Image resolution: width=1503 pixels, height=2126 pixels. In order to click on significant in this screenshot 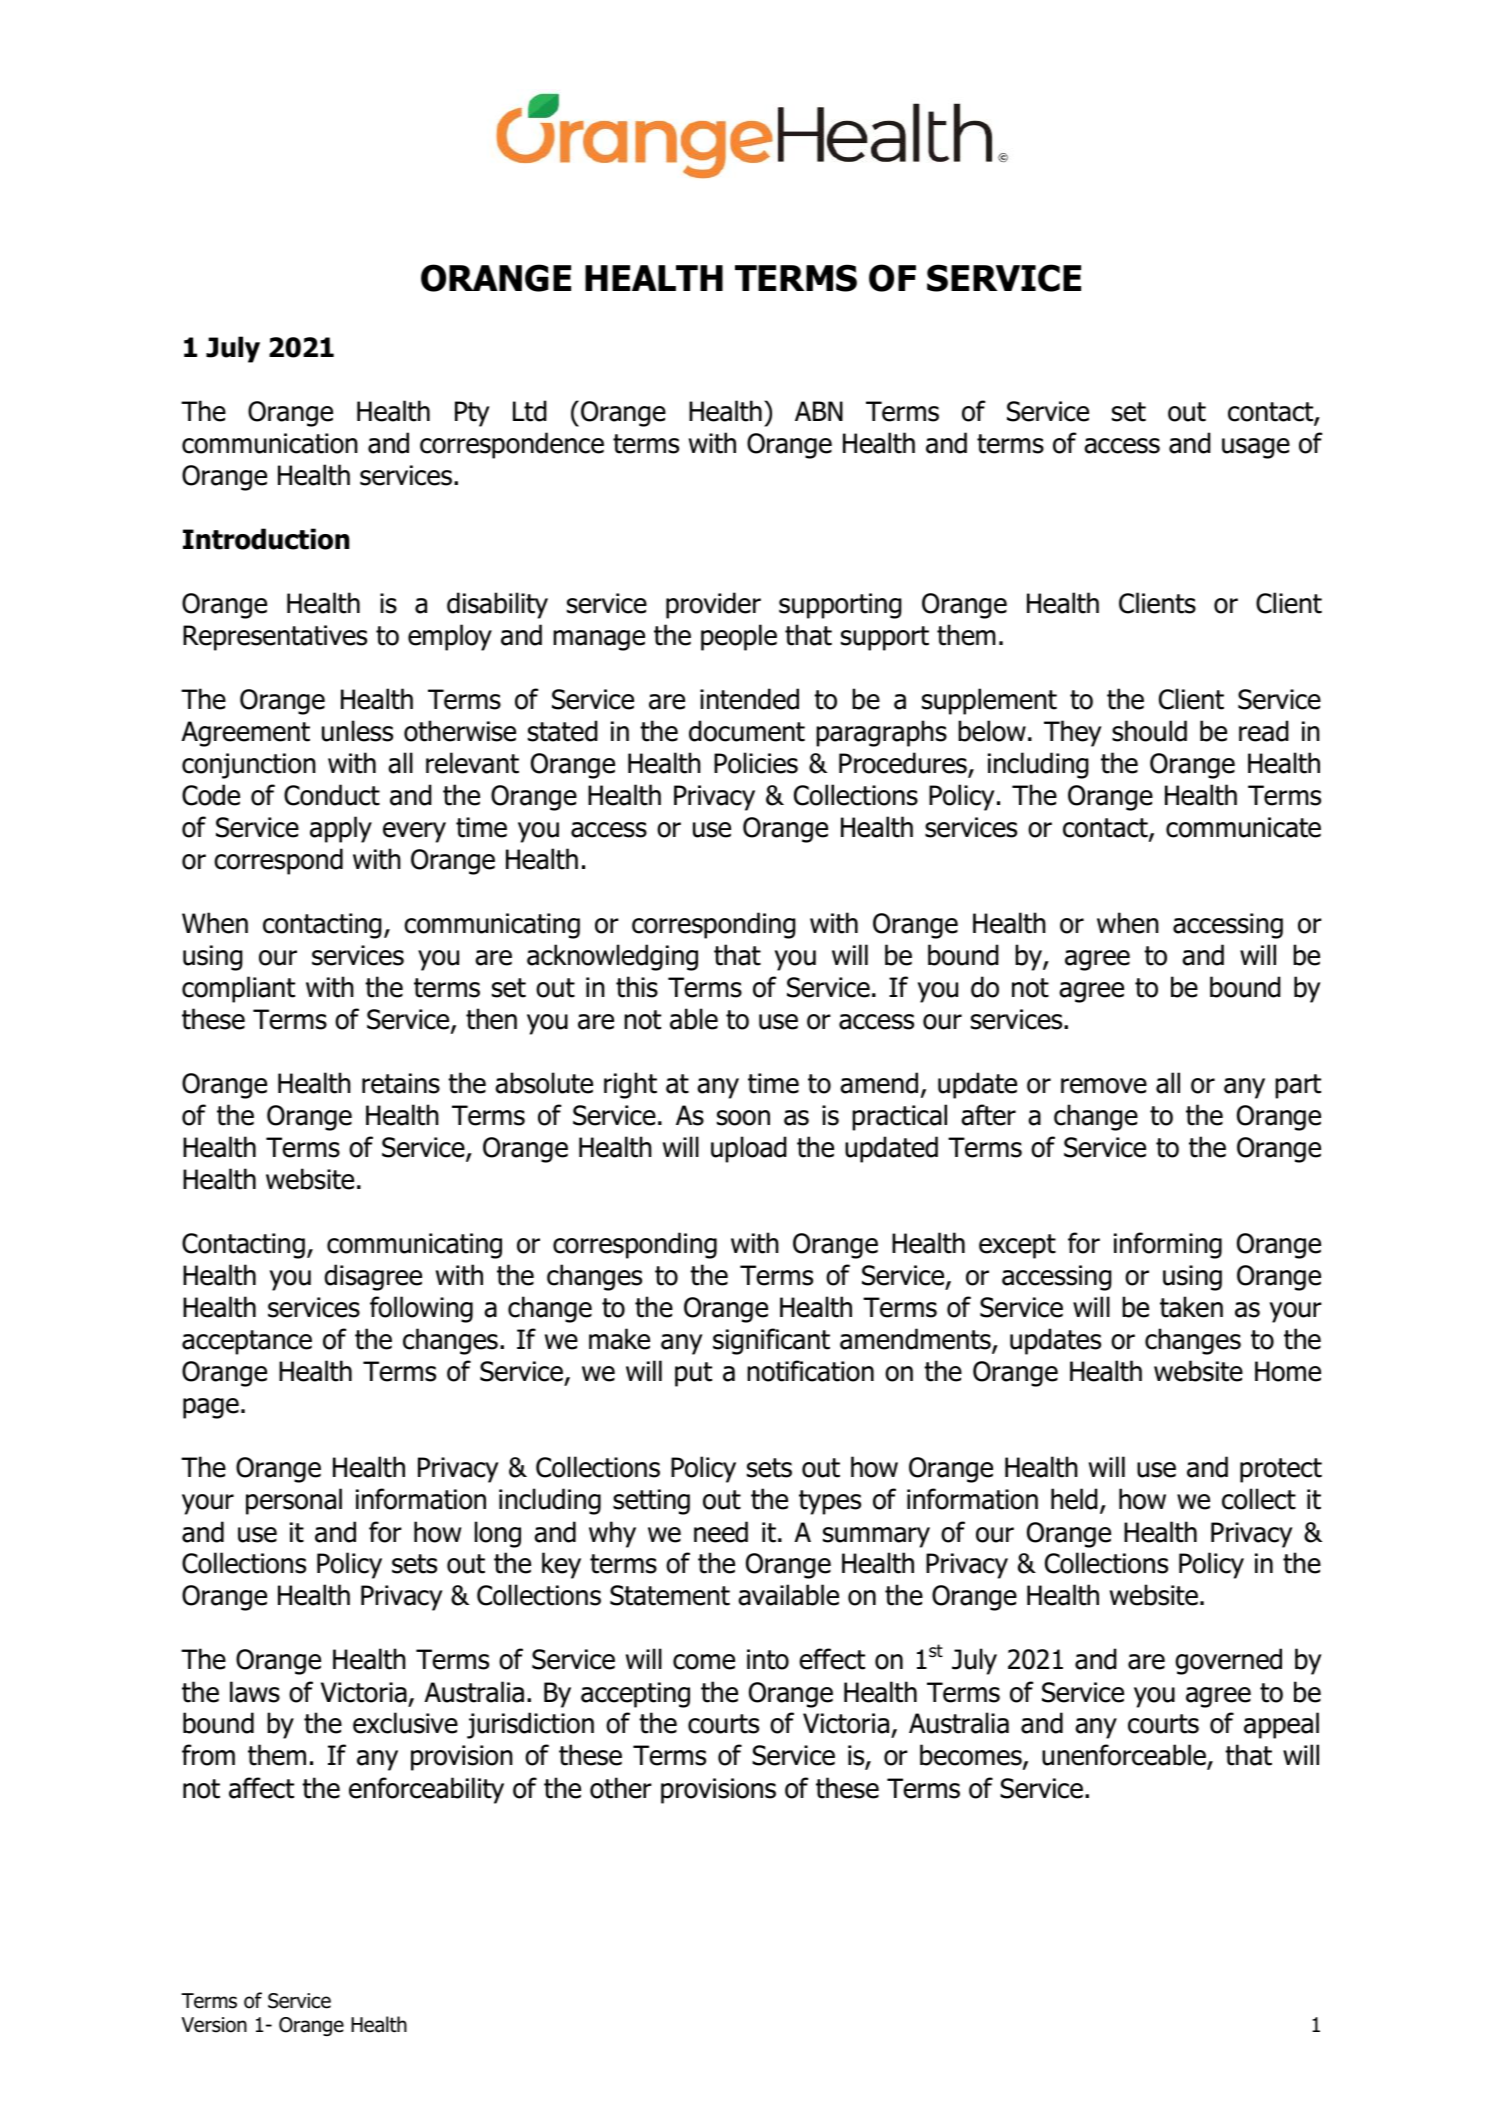, I will do `click(771, 1341)`.
